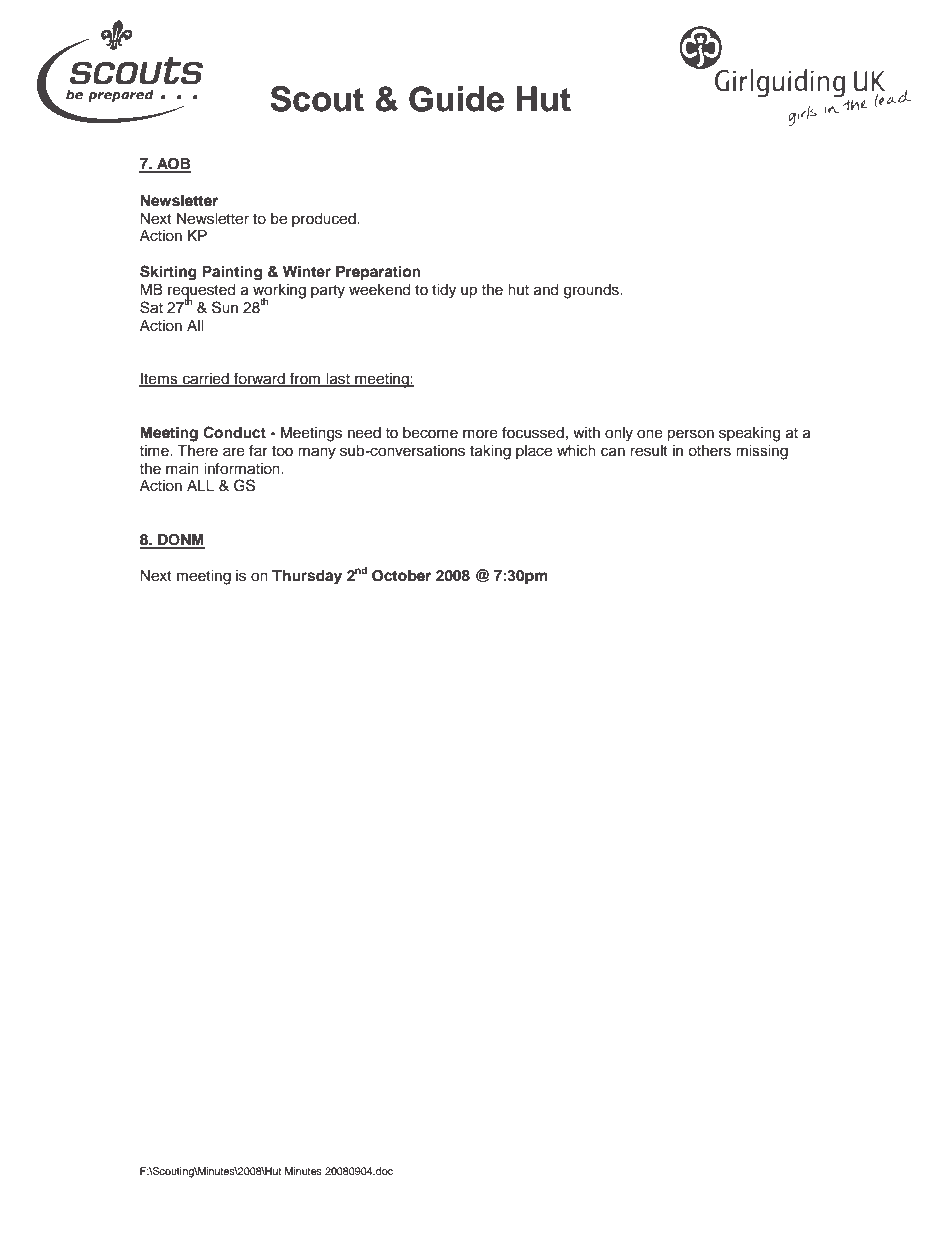 The width and height of the screenshot is (952, 1233). I want to click on Thursday, so click(307, 577).
